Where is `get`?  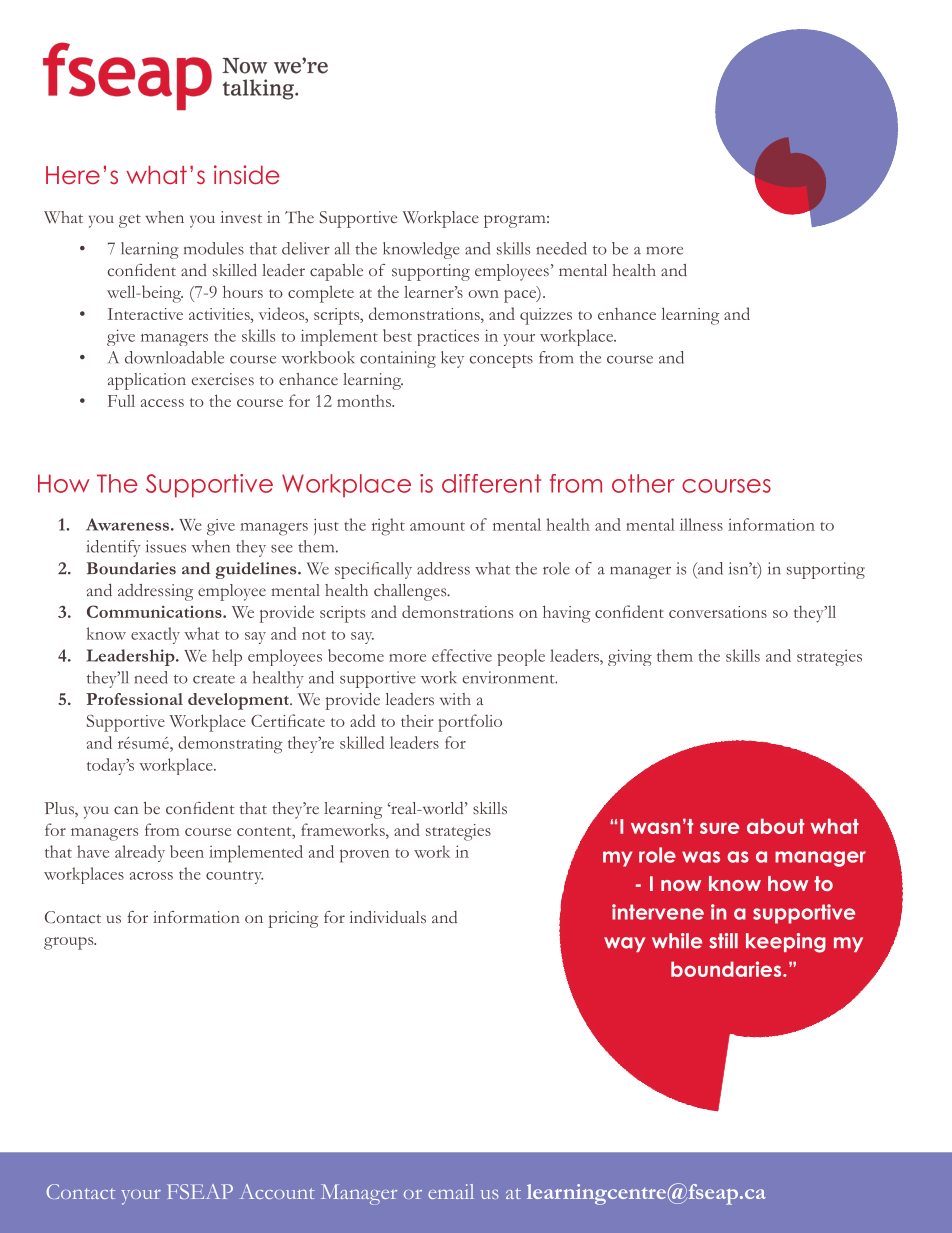
get is located at coordinates (130, 221).
